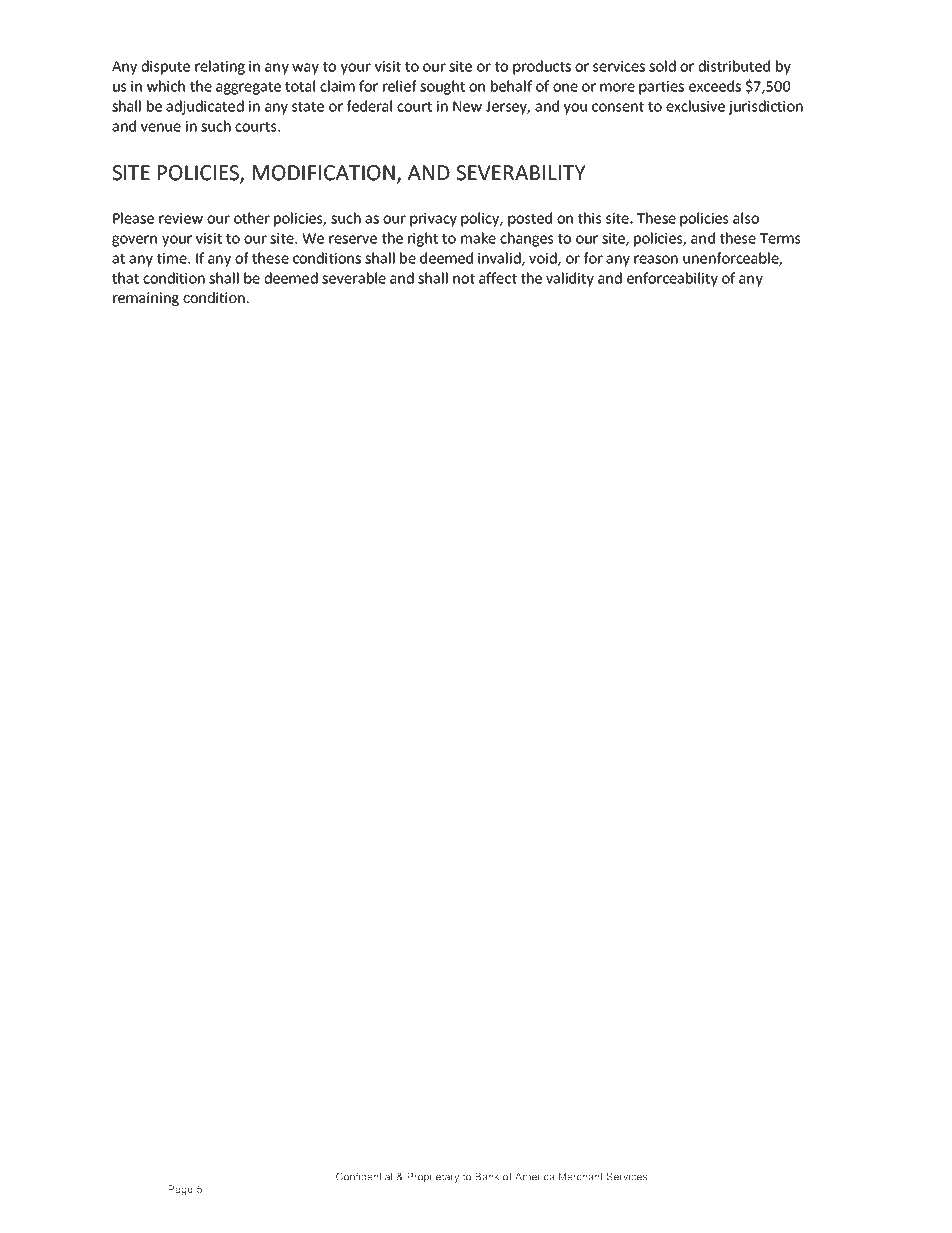 The image size is (952, 1233). I want to click on Bank, so click(487, 1176).
